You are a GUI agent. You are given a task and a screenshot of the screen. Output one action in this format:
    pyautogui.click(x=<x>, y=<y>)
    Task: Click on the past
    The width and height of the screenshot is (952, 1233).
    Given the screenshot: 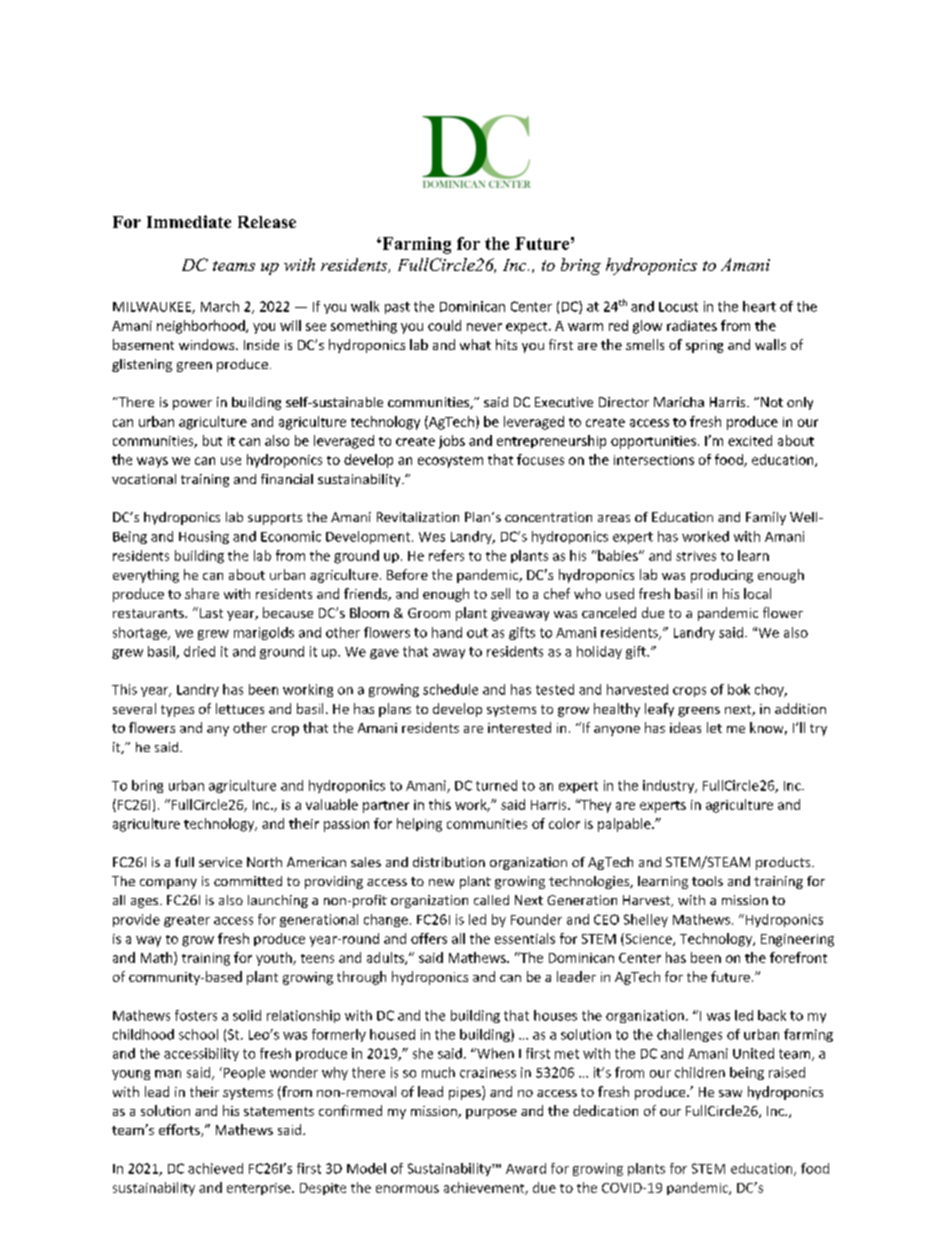 What is the action you would take?
    pyautogui.click(x=397, y=308)
